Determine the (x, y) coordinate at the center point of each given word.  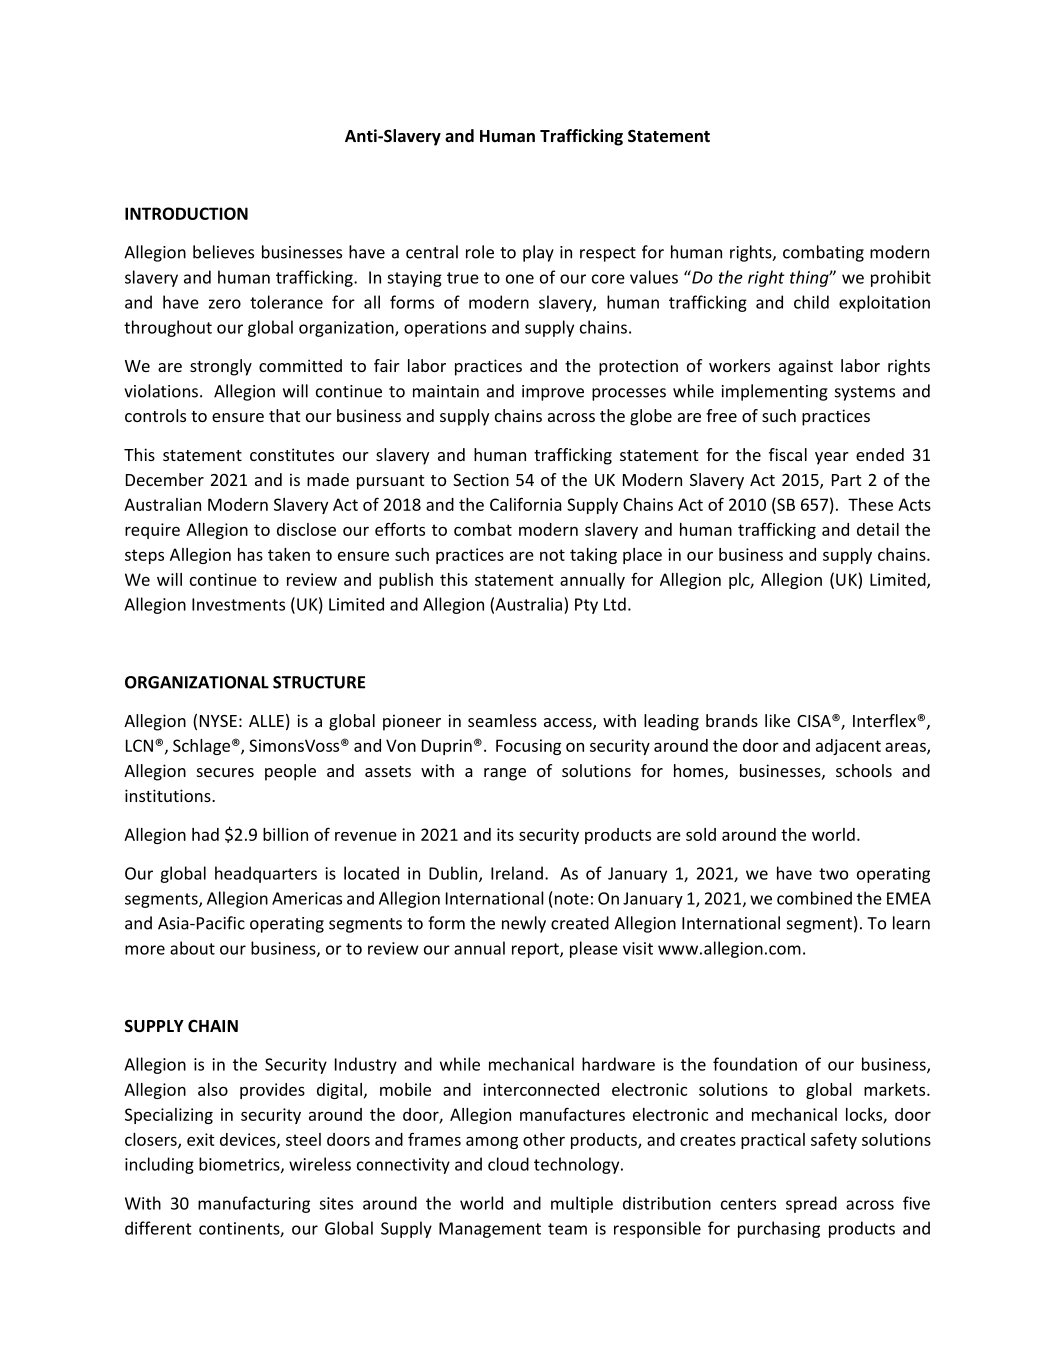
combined (814, 898)
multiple (582, 1204)
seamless (502, 720)
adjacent (848, 747)
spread (811, 1204)
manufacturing (254, 1204)
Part (846, 480)
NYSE (218, 721)
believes (223, 252)
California (526, 504)
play (538, 253)
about (192, 948)
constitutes (292, 454)
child (811, 302)
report (536, 950)
